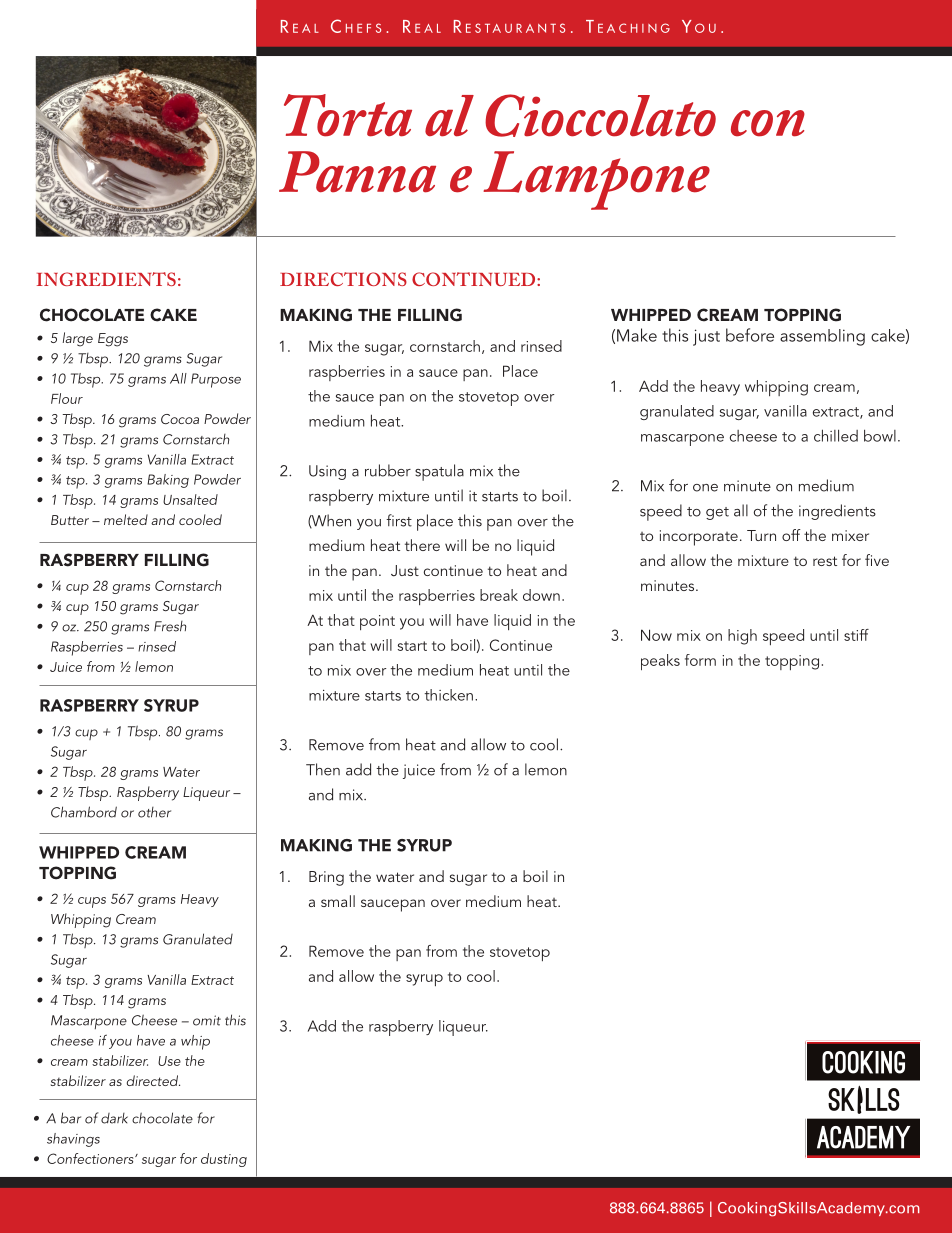  I want to click on Panna, so click(357, 172).
